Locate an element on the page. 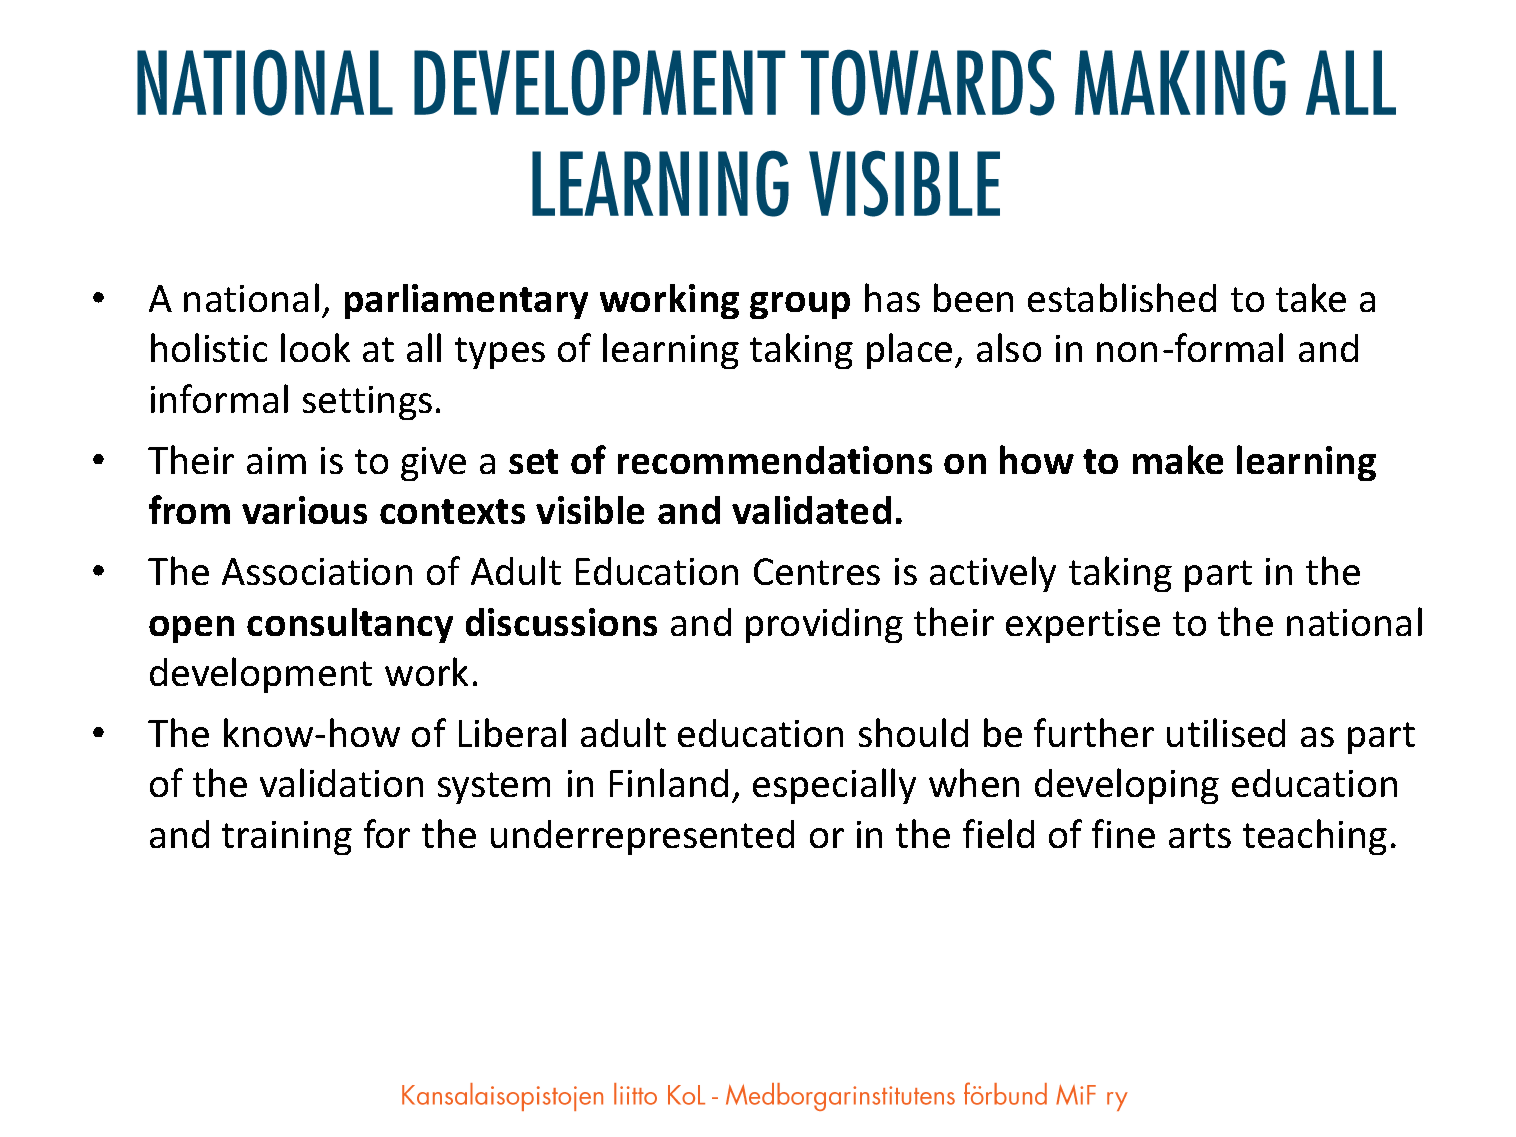 Image resolution: width=1516 pixels, height=1137 pixels. training is located at coordinates (287, 838).
